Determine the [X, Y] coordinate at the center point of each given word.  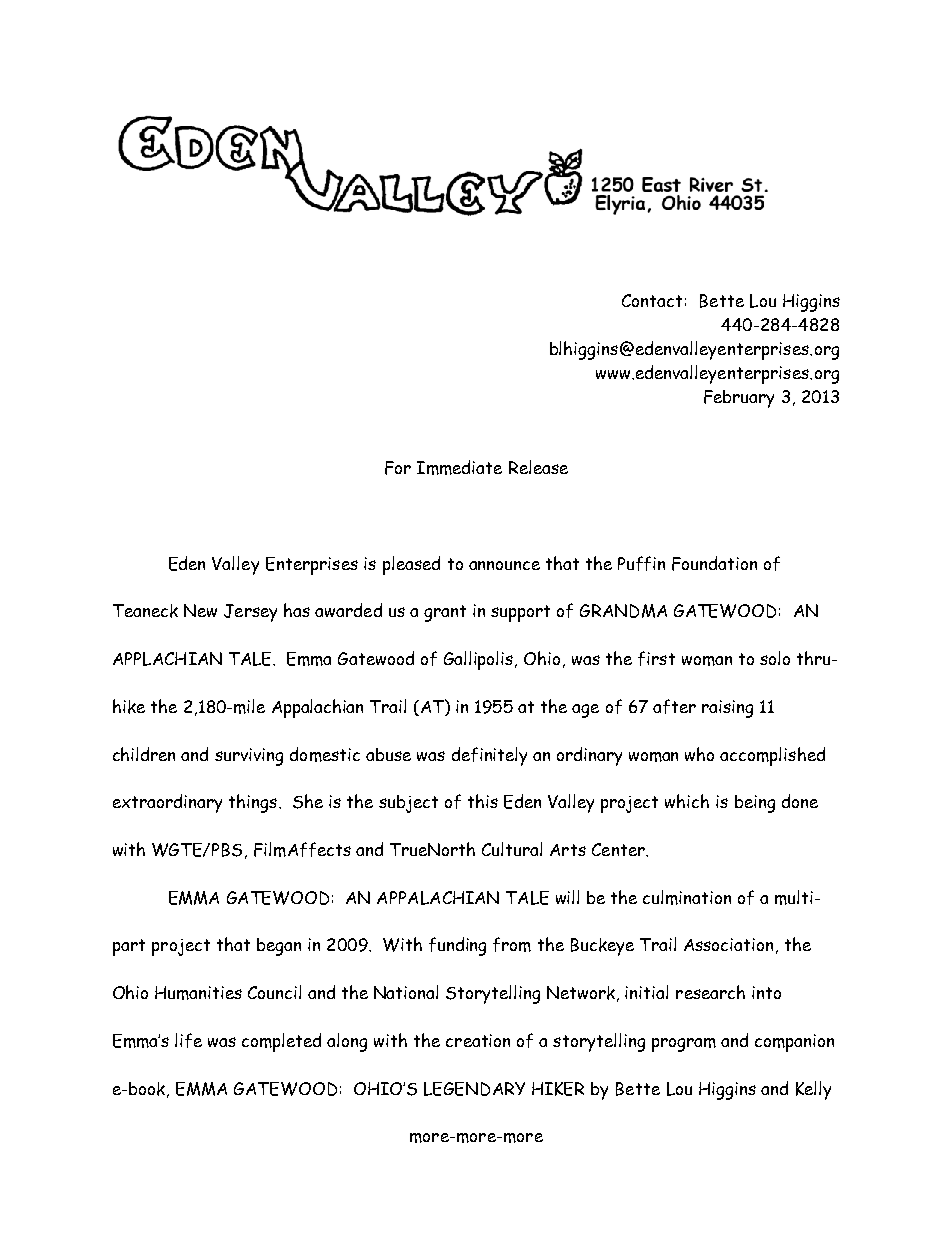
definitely [489, 756]
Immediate [459, 467]
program [684, 1045]
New [200, 610]
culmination [687, 897]
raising [727, 709]
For [398, 468]
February [739, 399]
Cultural [512, 849]
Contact [652, 300]
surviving [249, 757]
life [188, 1040]
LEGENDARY [474, 1089]
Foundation [714, 563]
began [279, 947]
